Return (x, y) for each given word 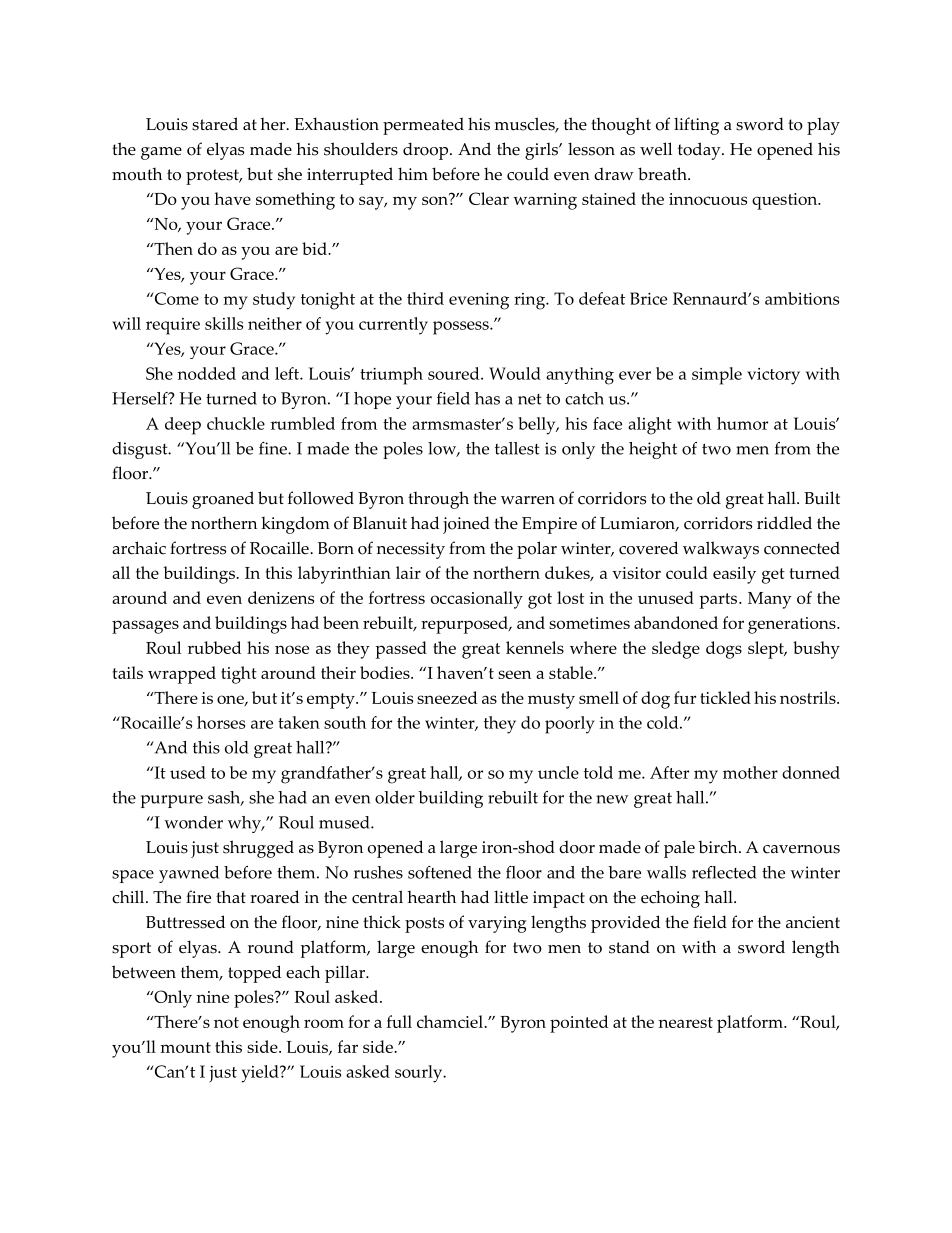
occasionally (477, 600)
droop (427, 151)
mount (185, 1047)
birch (719, 847)
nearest (685, 1022)
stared (215, 124)
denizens (281, 597)
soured (455, 373)
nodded (206, 373)
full (399, 1021)
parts (719, 601)
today (700, 151)
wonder (193, 822)
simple (717, 376)
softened (440, 872)
